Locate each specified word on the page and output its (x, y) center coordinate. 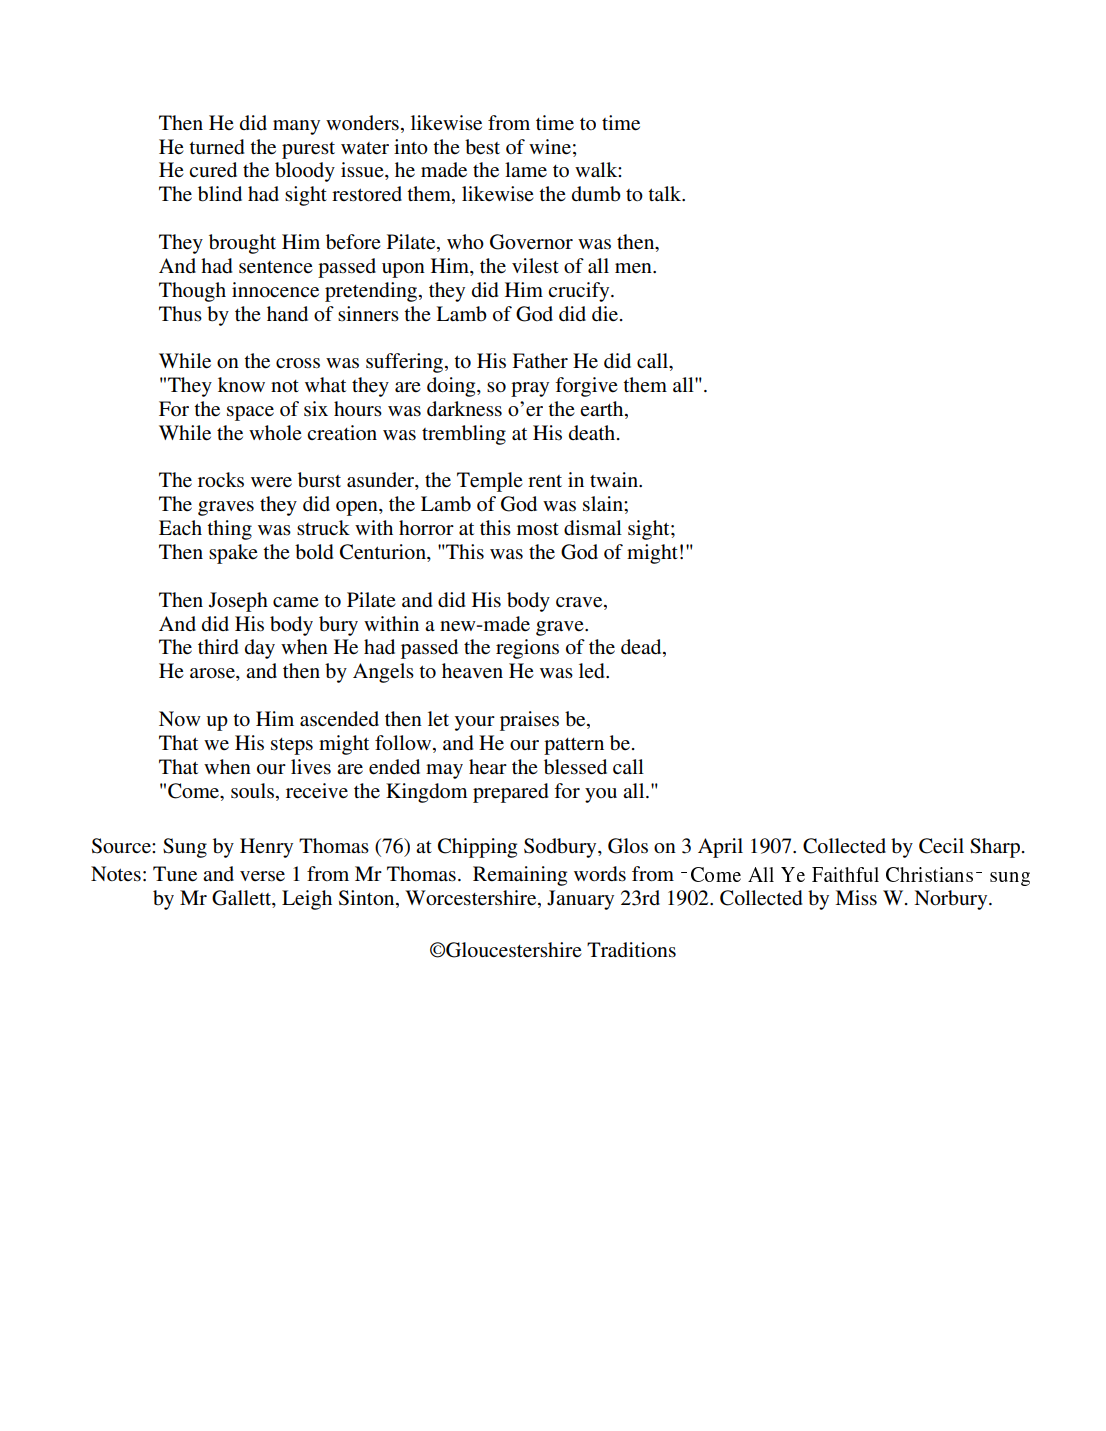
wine (550, 146)
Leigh (307, 900)
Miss (856, 898)
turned (216, 147)
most (538, 529)
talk (666, 193)
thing (229, 530)
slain (604, 504)
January (580, 900)
